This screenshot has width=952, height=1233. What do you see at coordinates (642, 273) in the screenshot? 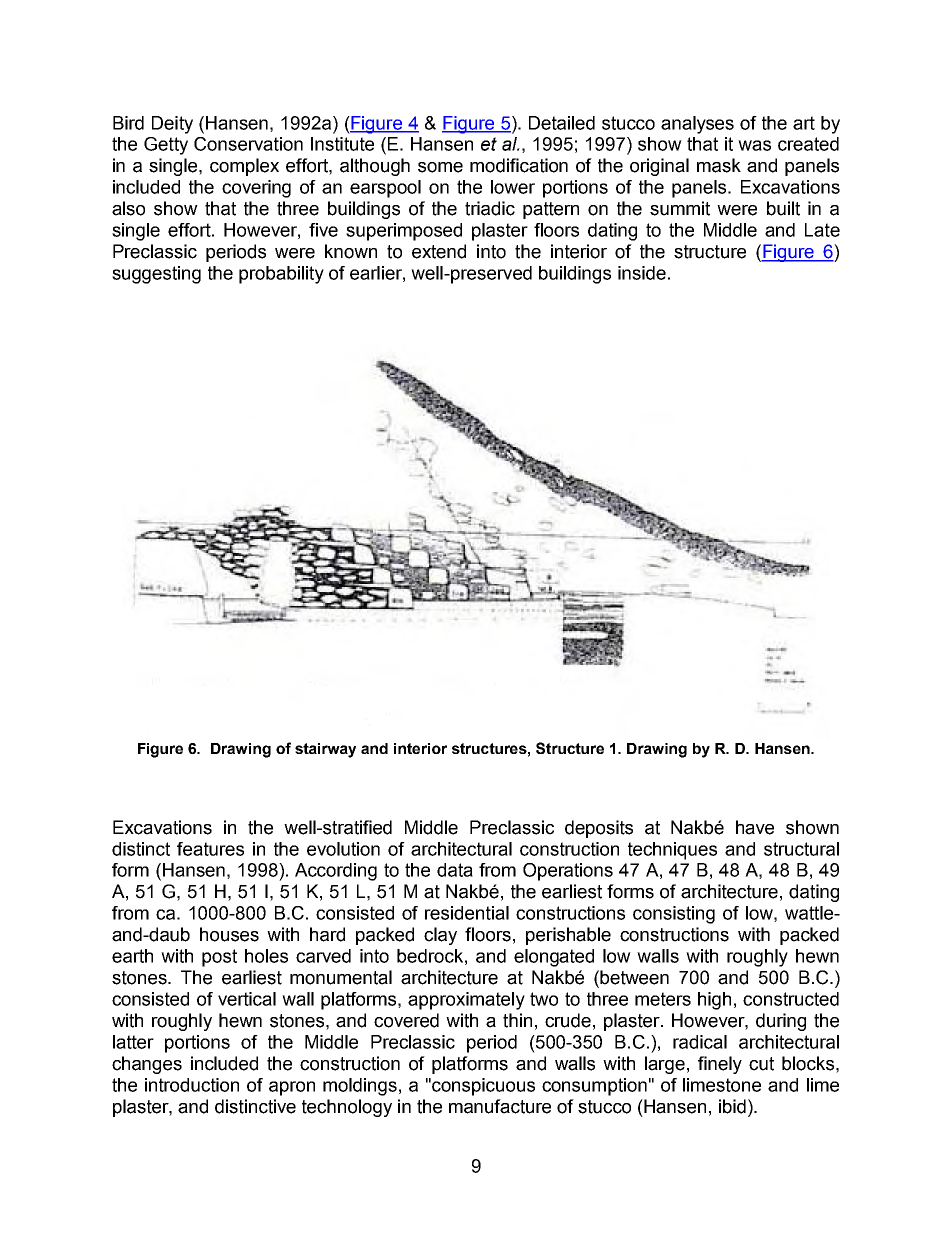
I see `inside` at bounding box center [642, 273].
